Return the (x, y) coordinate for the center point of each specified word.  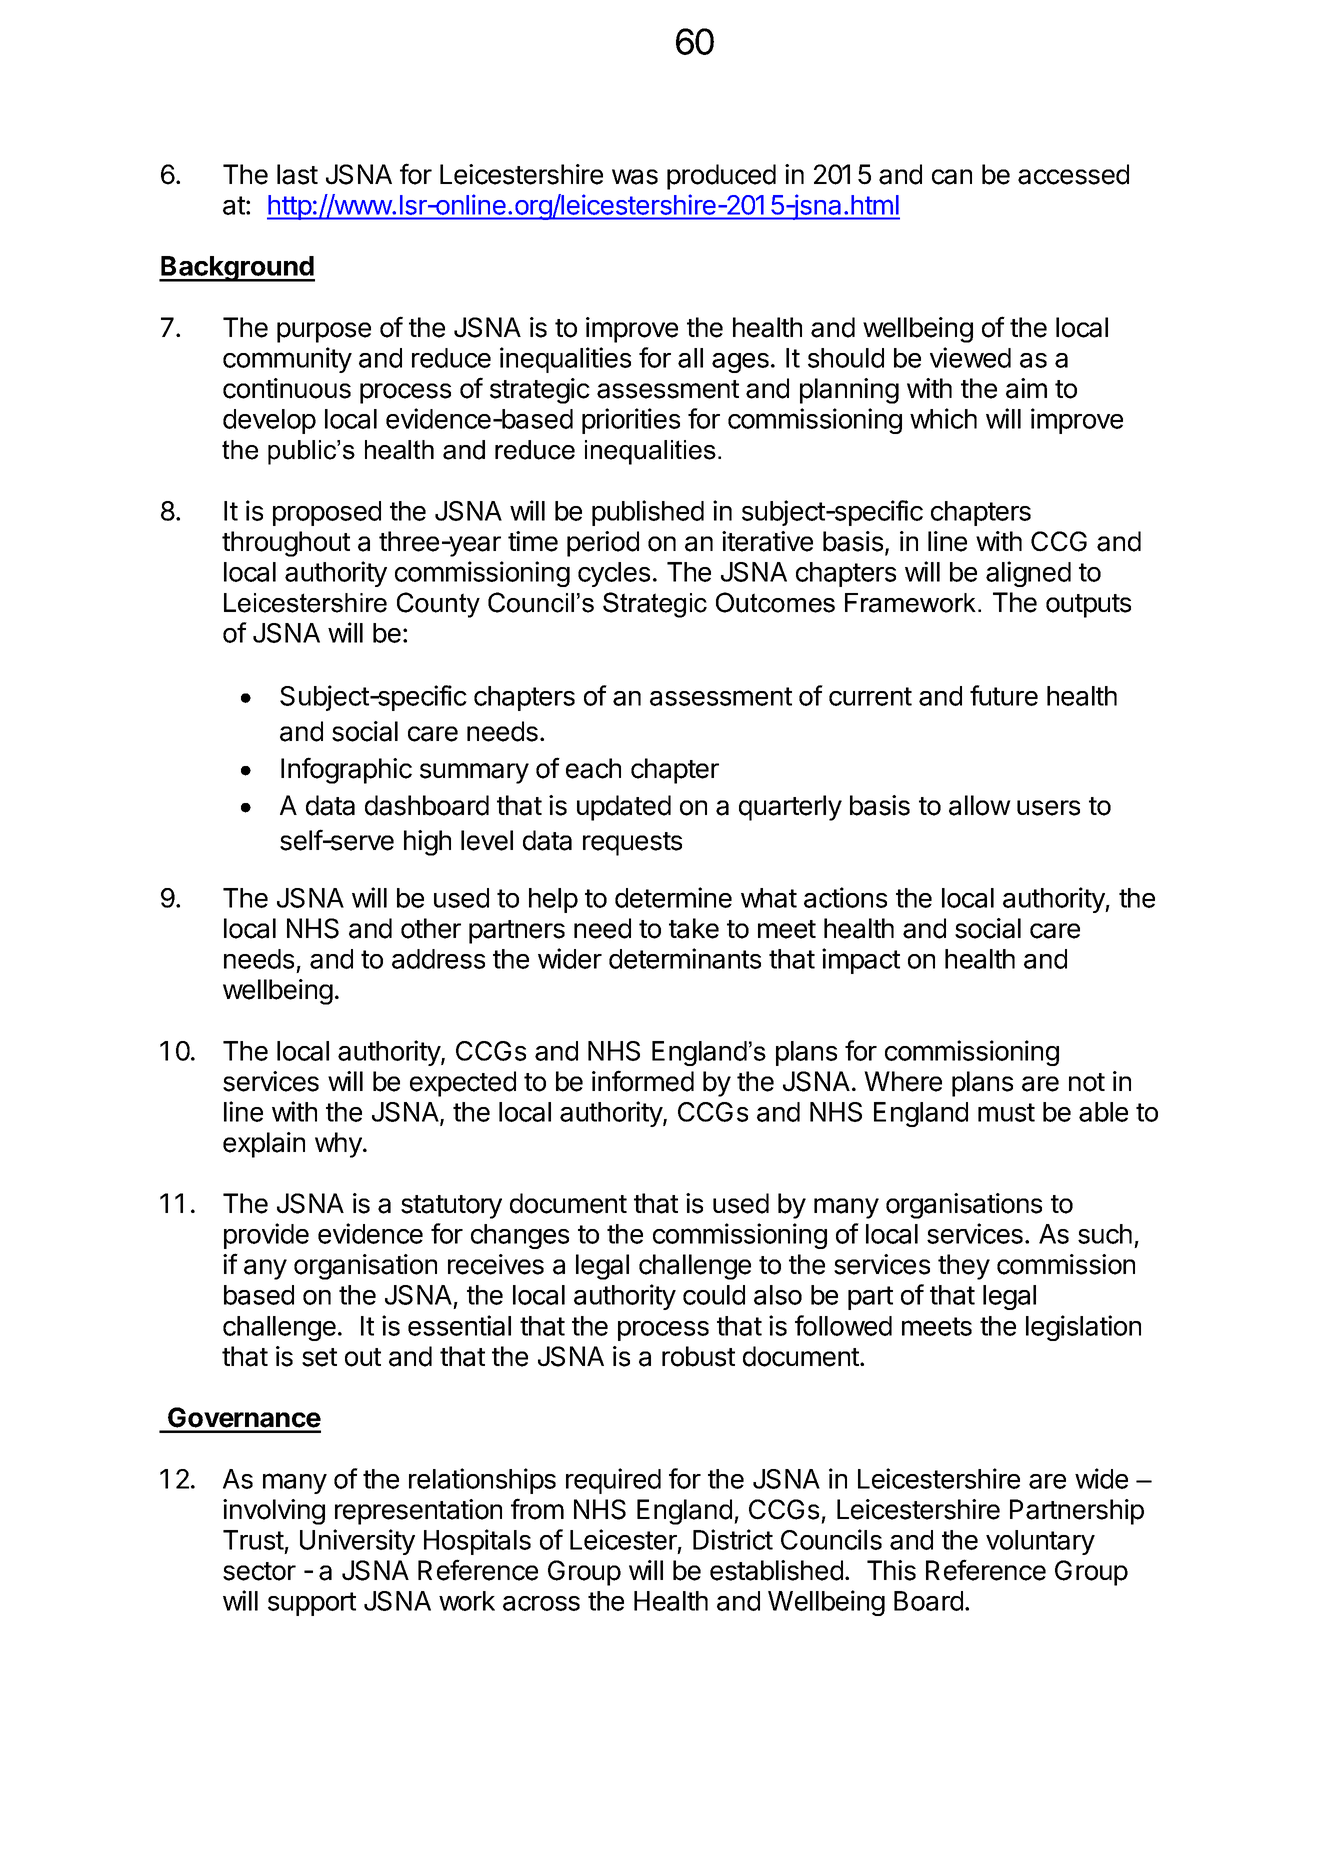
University (357, 1542)
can (952, 177)
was (635, 177)
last (297, 174)
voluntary (1040, 1542)
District (733, 1539)
